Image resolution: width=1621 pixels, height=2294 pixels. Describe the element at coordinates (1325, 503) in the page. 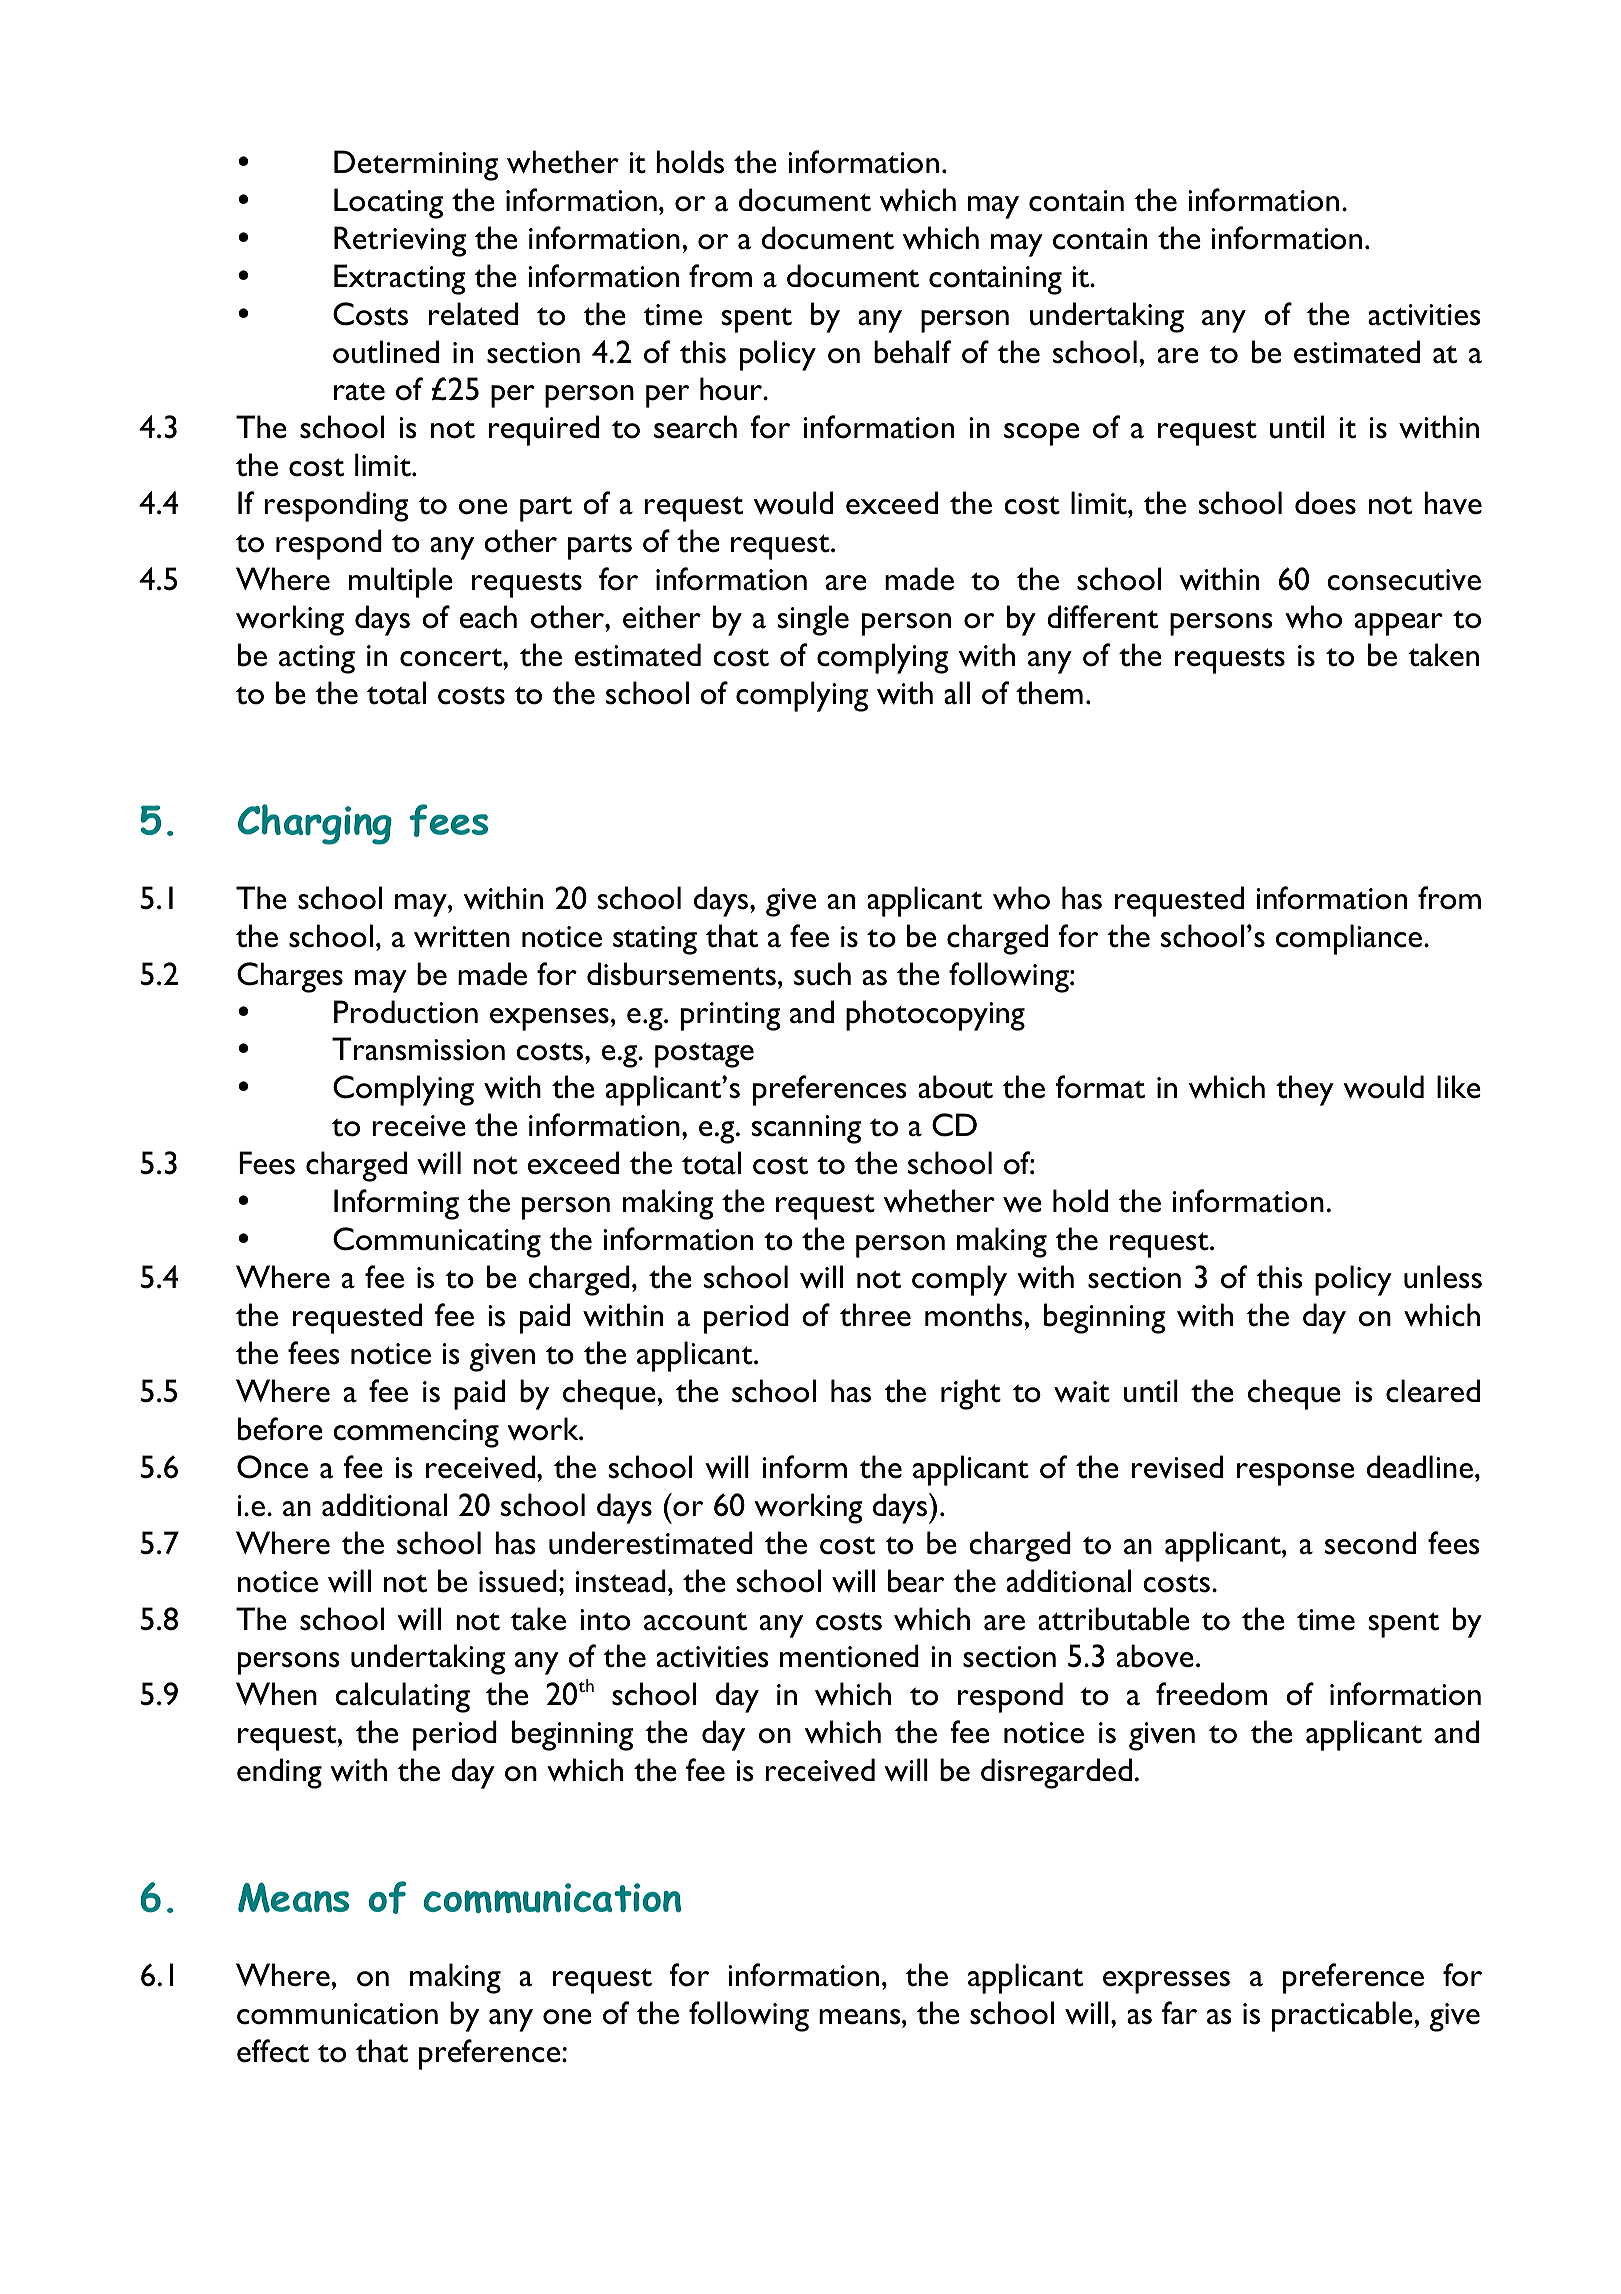

I see `does` at that location.
